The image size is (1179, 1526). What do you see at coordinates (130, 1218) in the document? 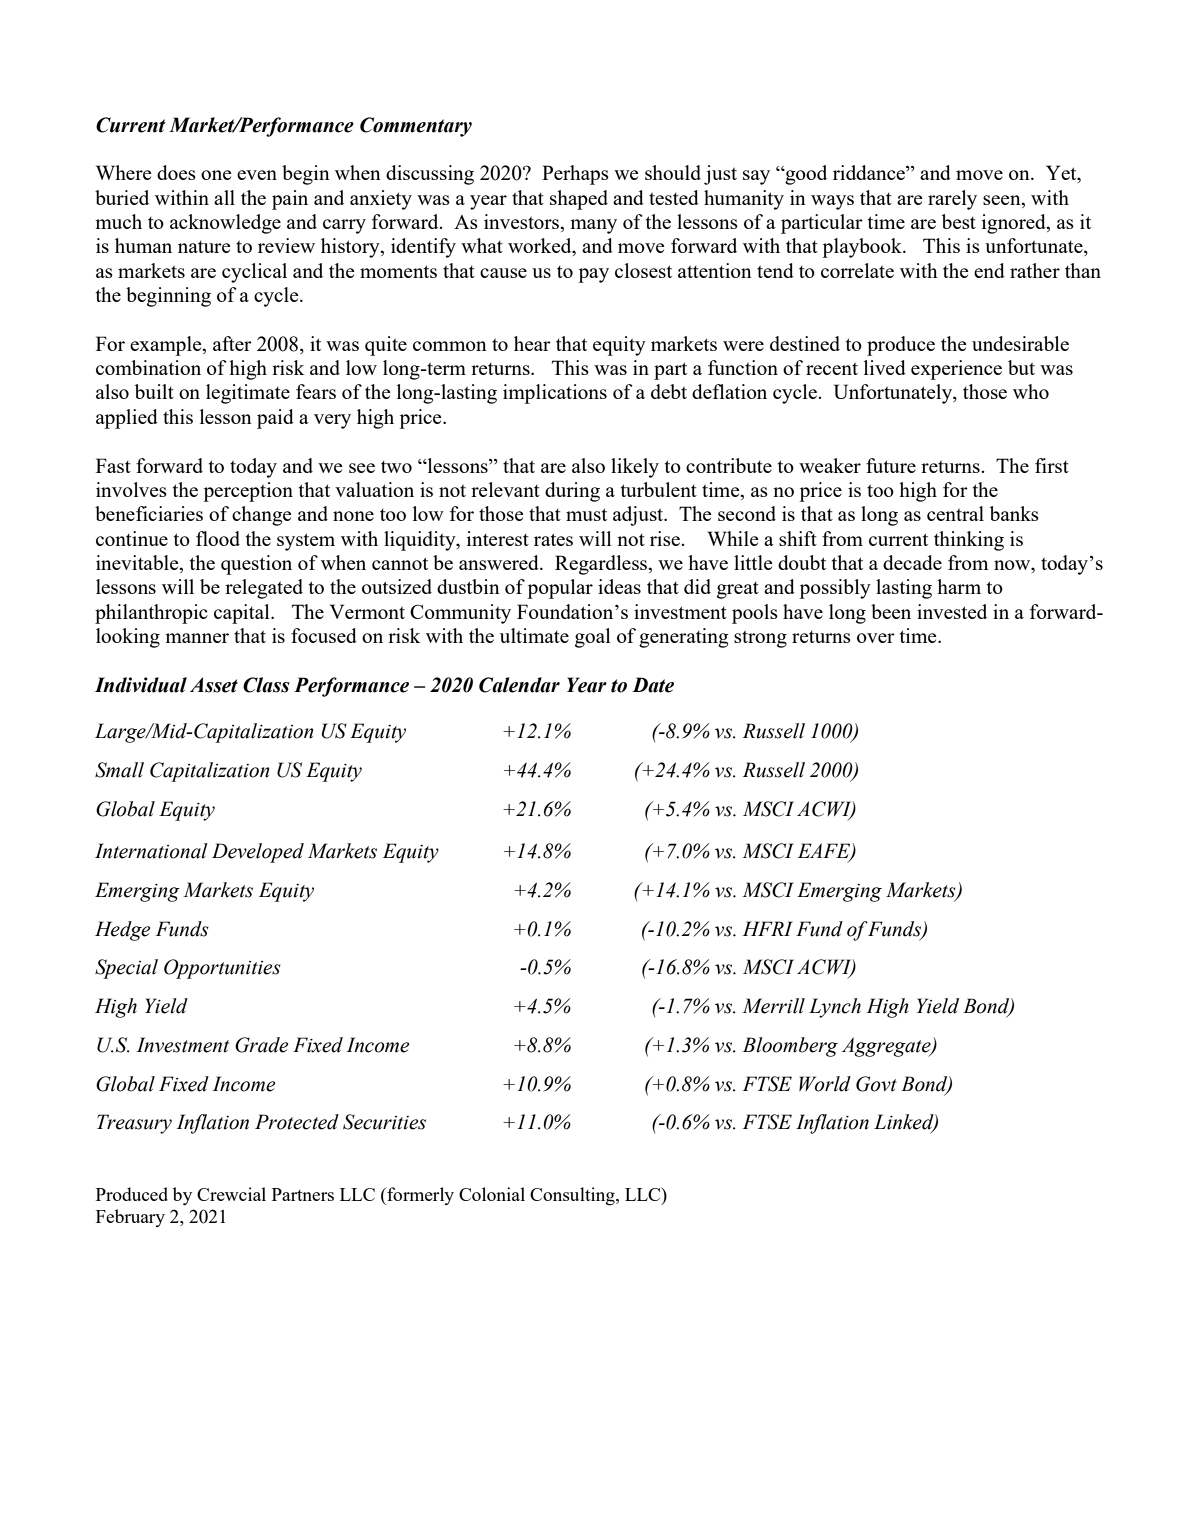
I see `February` at bounding box center [130, 1218].
